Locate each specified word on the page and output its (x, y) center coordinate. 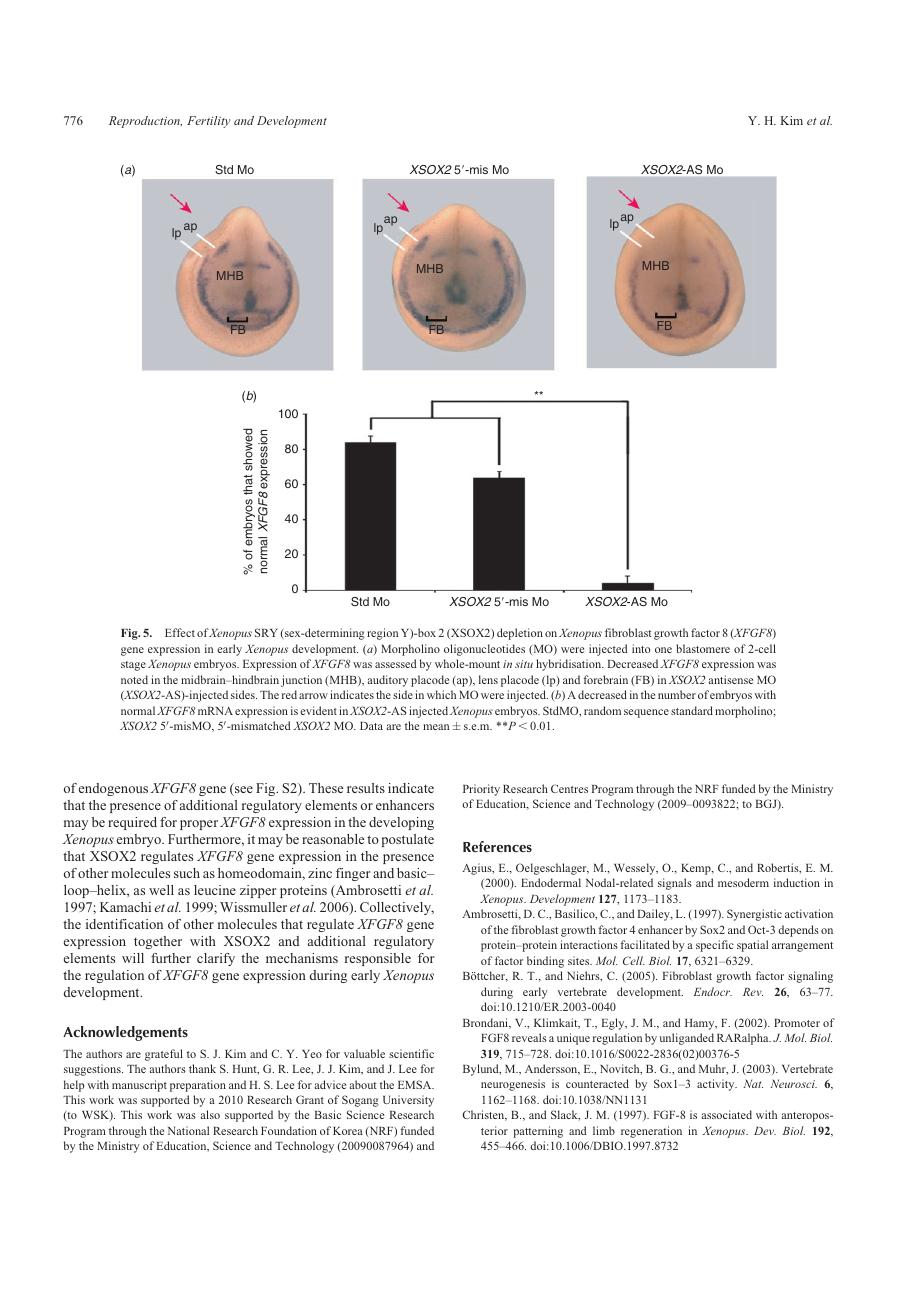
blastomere (703, 648)
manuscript (139, 1086)
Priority (481, 790)
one (663, 650)
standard (692, 710)
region (382, 634)
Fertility (208, 122)
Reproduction (145, 122)
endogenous (113, 789)
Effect (180, 632)
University (408, 1101)
